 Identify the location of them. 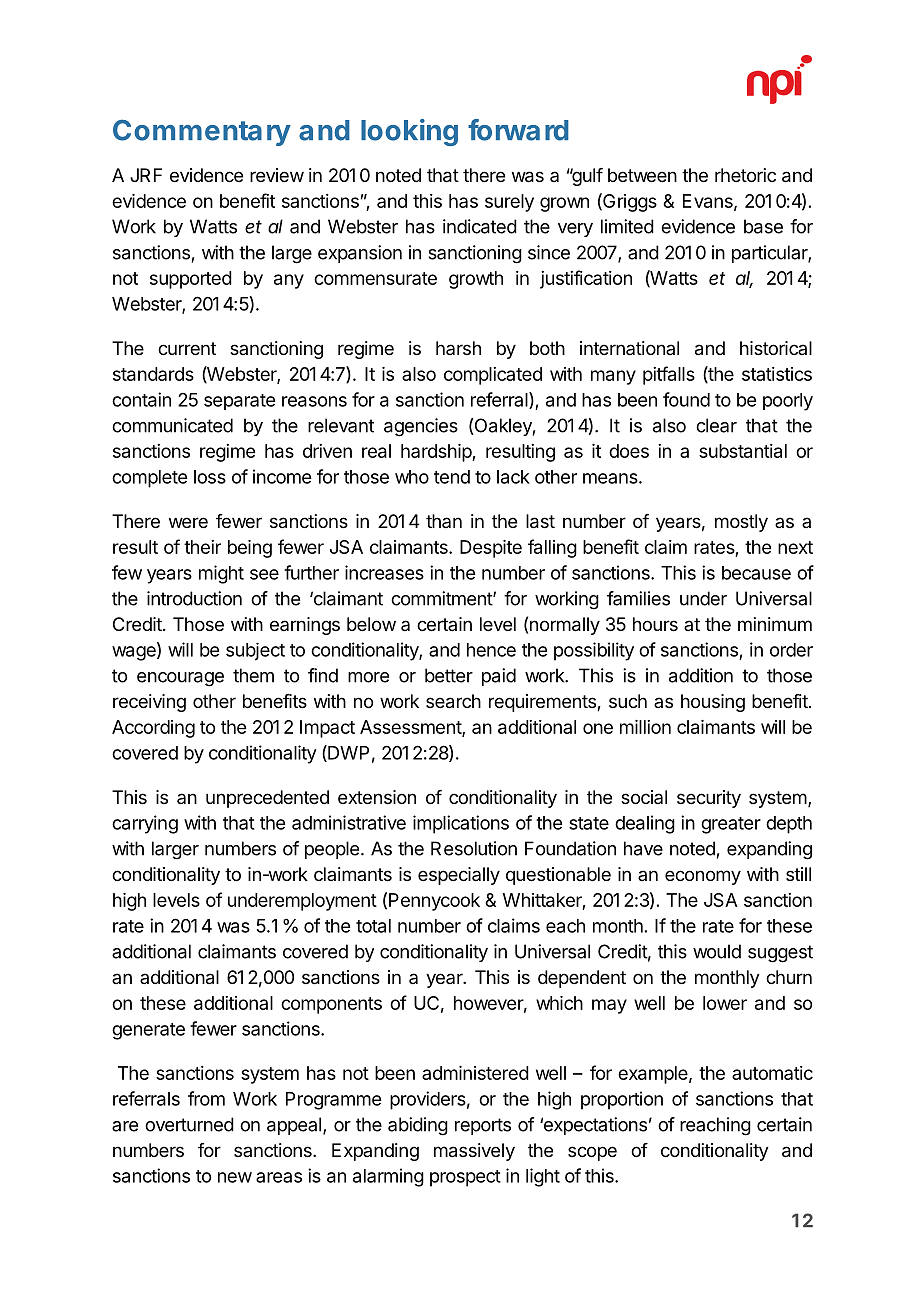
(253, 675).
